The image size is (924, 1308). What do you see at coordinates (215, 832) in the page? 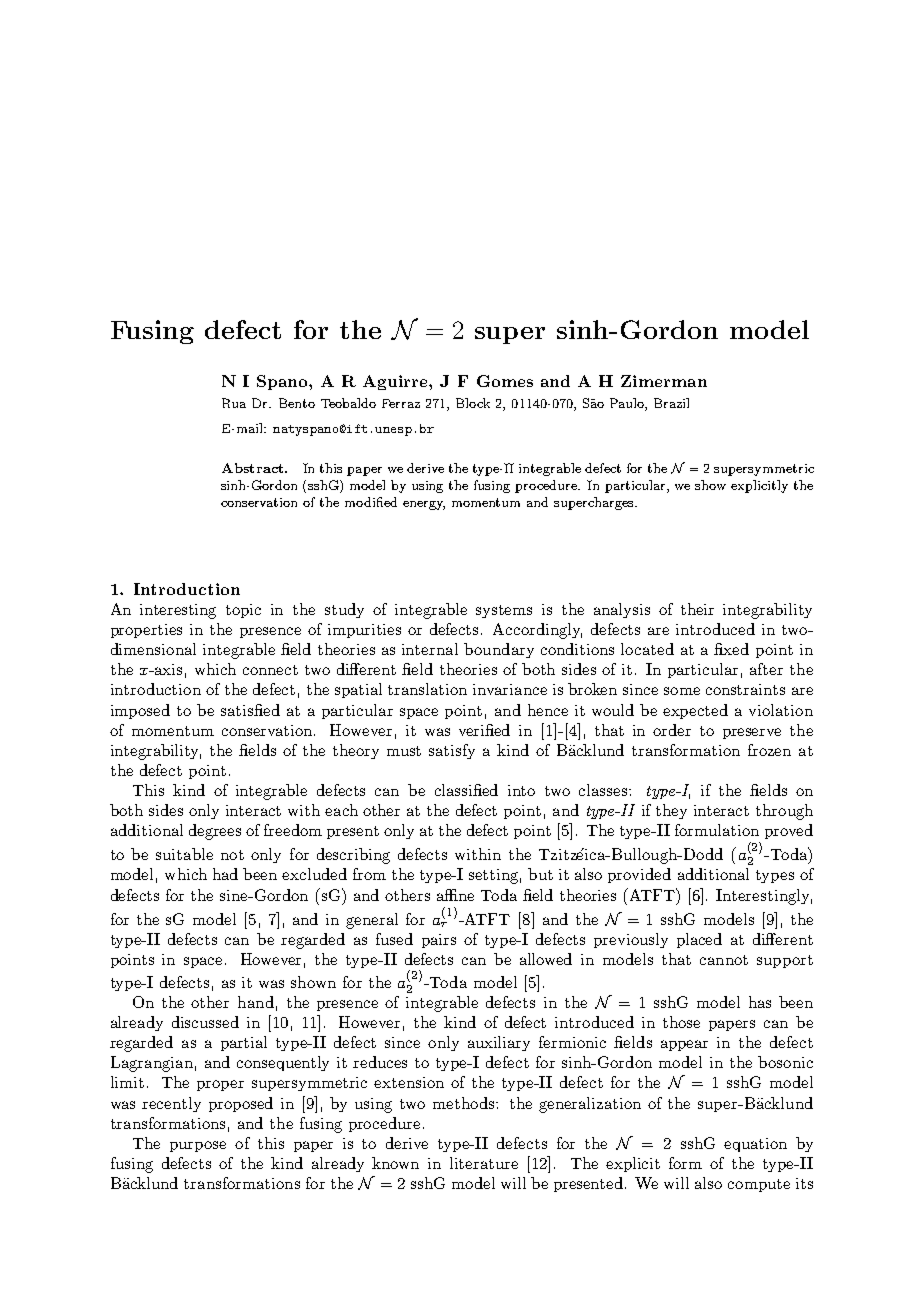
I see `degrees` at bounding box center [215, 832].
